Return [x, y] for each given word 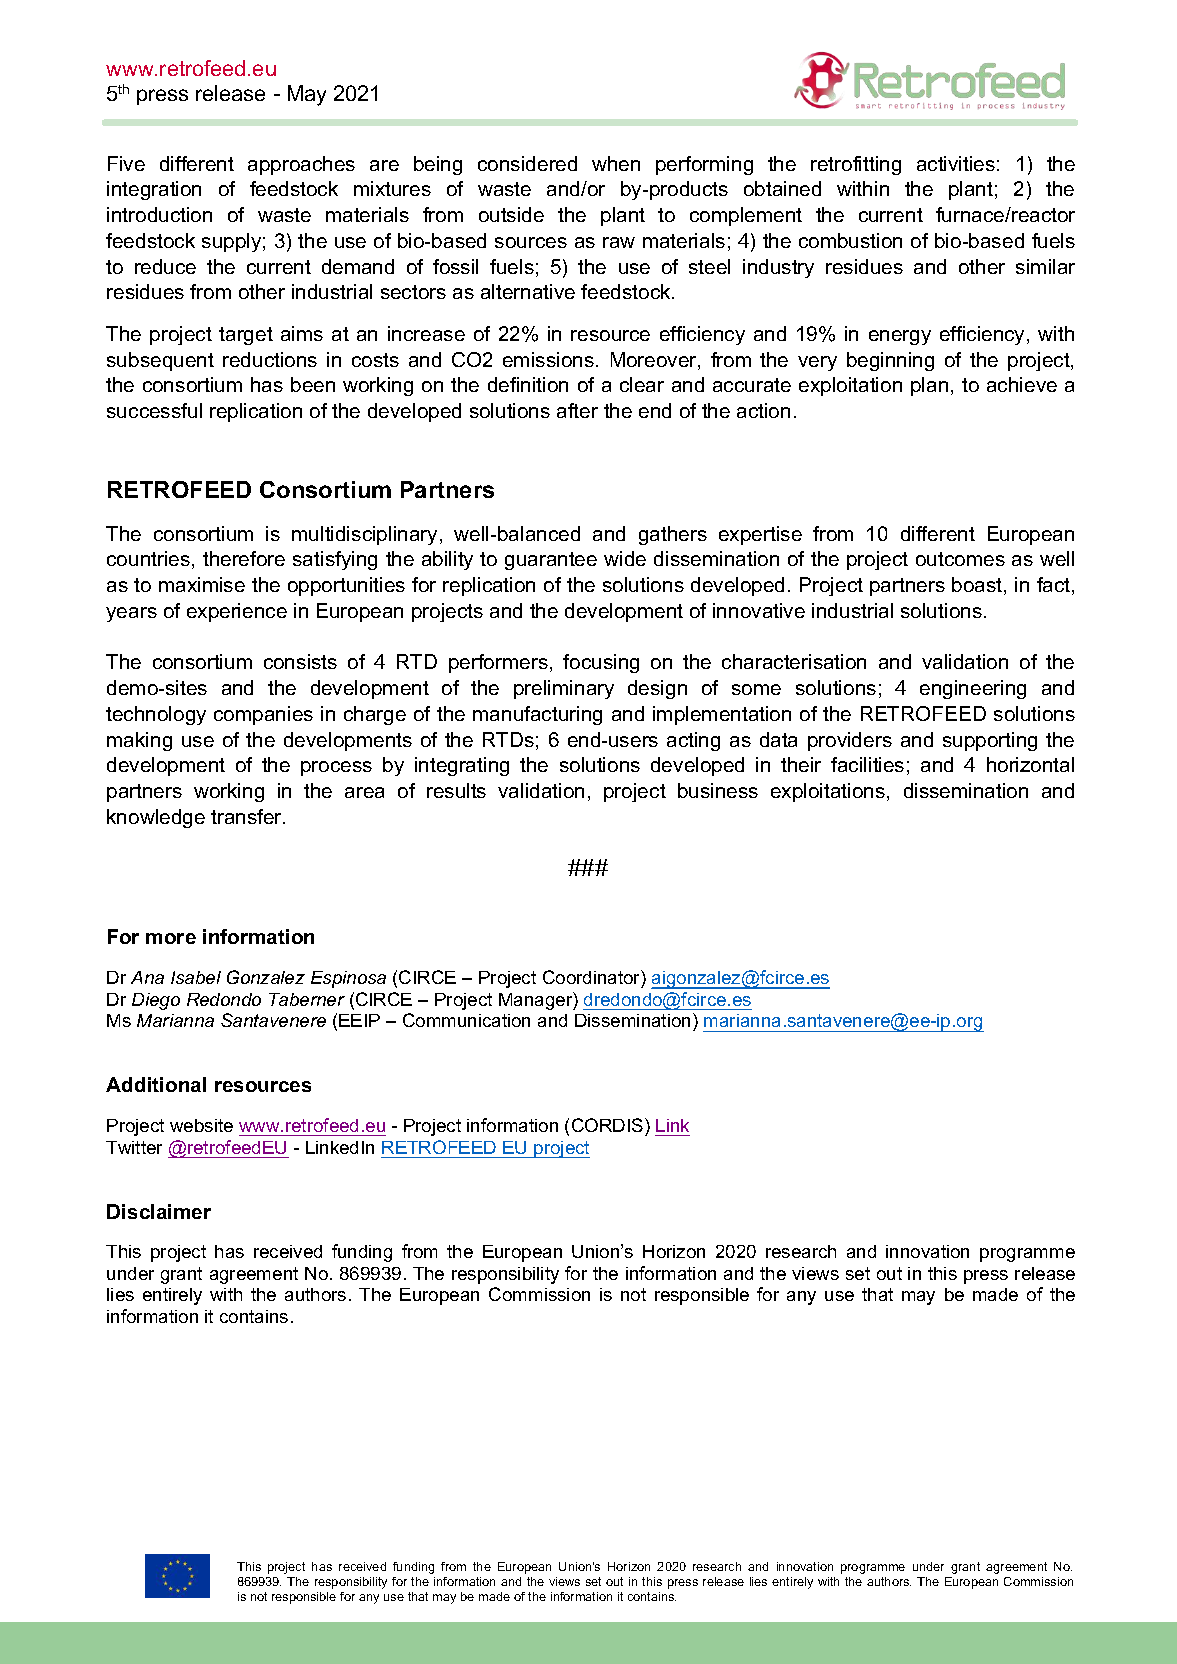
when [616, 163]
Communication [466, 1020]
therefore [244, 558]
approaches [301, 165]
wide [625, 558]
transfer [248, 816]
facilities [867, 764]
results [456, 790]
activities [956, 163]
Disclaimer [159, 1211]
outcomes [960, 559]
